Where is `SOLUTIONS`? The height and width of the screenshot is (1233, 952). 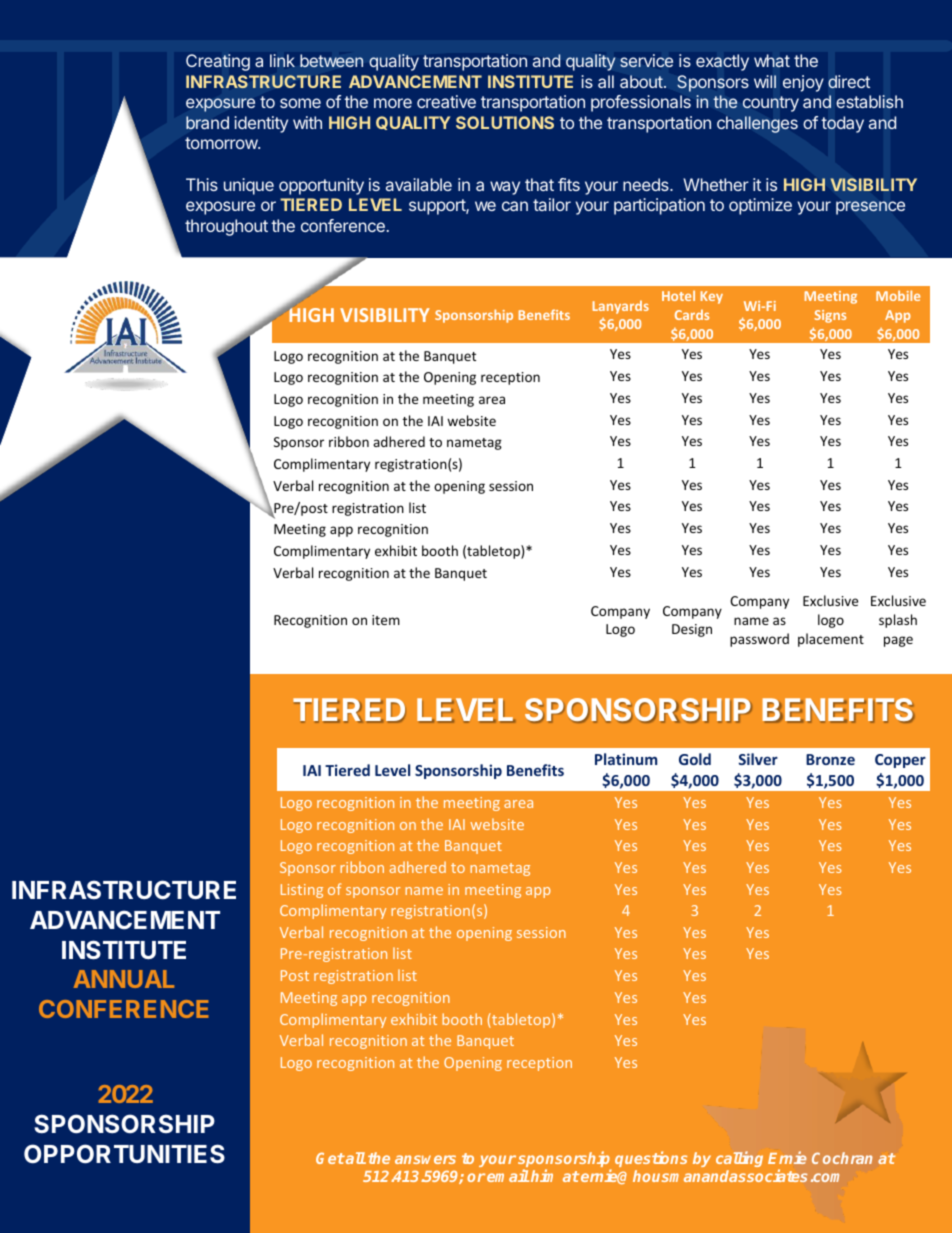
SOLUTIONS is located at coordinates (505, 122).
